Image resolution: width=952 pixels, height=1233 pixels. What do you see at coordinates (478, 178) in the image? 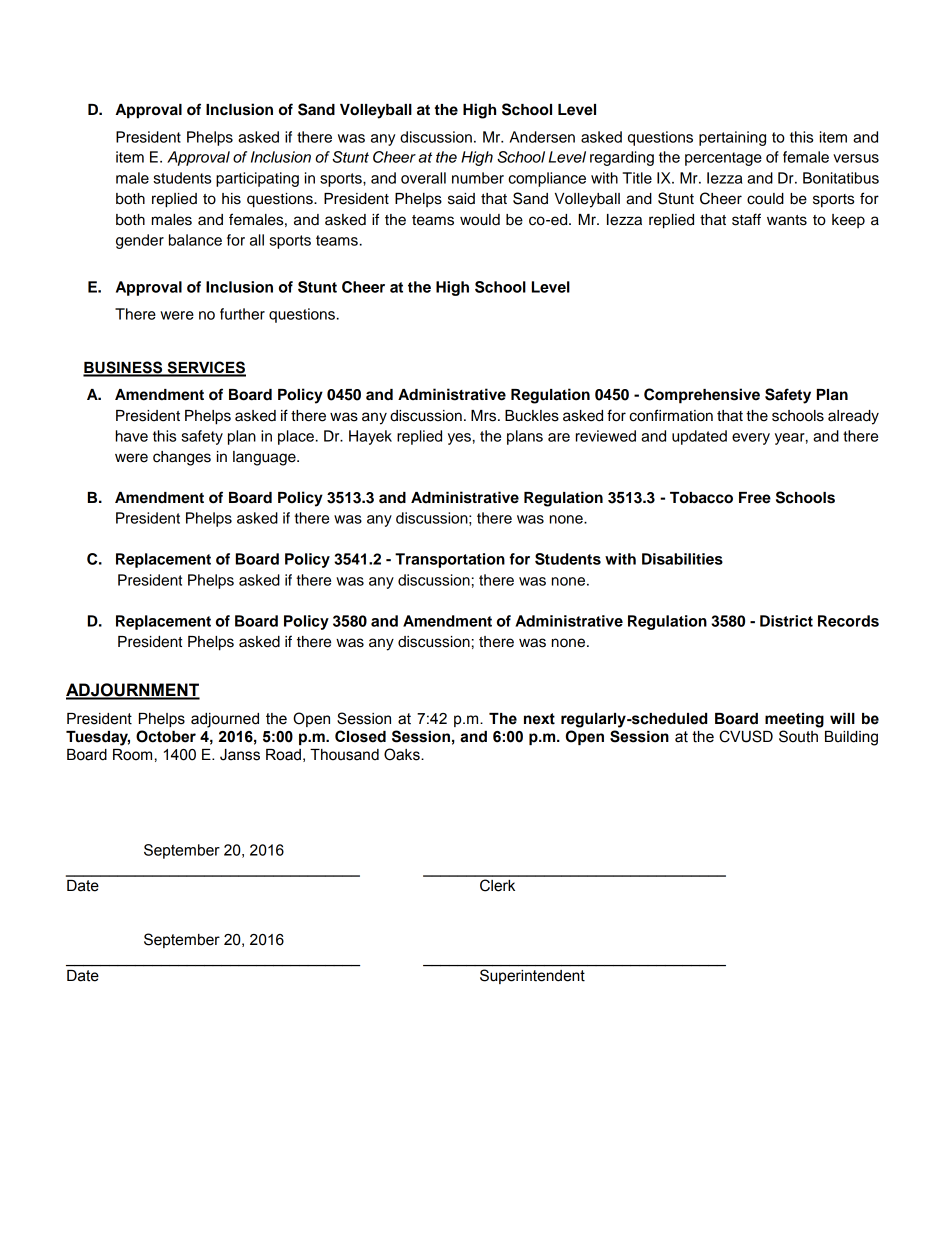
I see `number` at bounding box center [478, 178].
